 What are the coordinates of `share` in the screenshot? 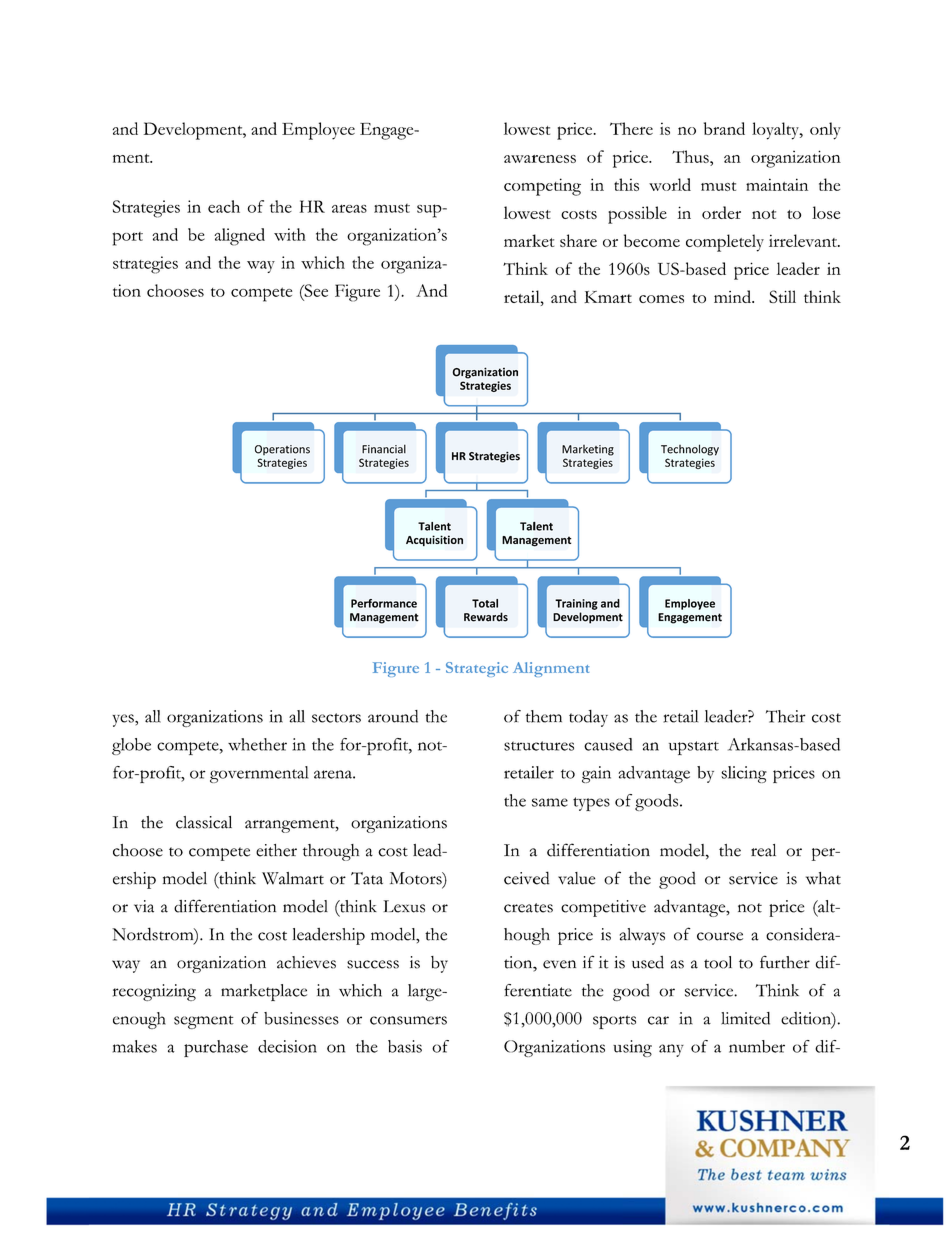 It's located at (578, 240).
